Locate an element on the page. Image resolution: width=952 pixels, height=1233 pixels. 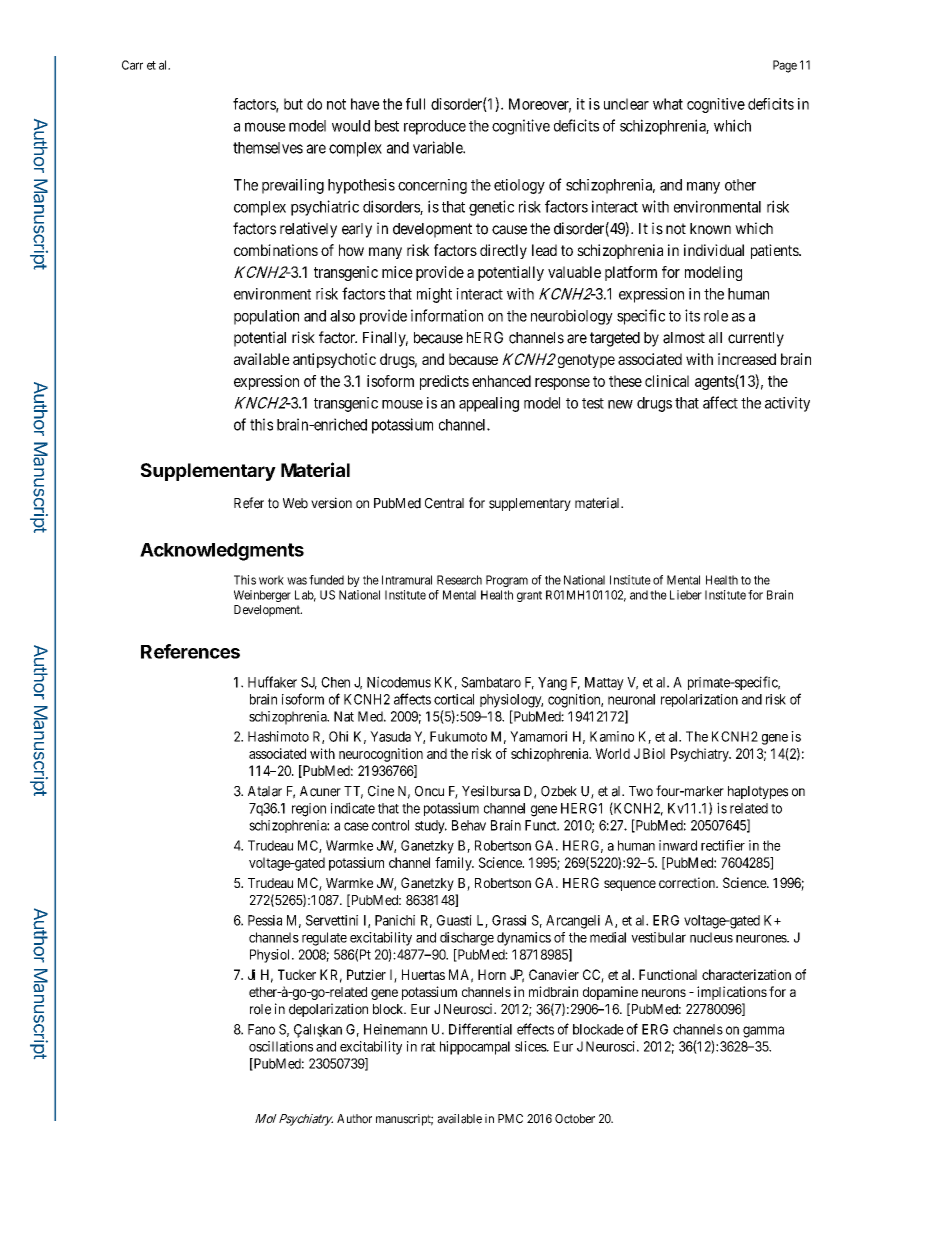
but is located at coordinates (293, 104).
